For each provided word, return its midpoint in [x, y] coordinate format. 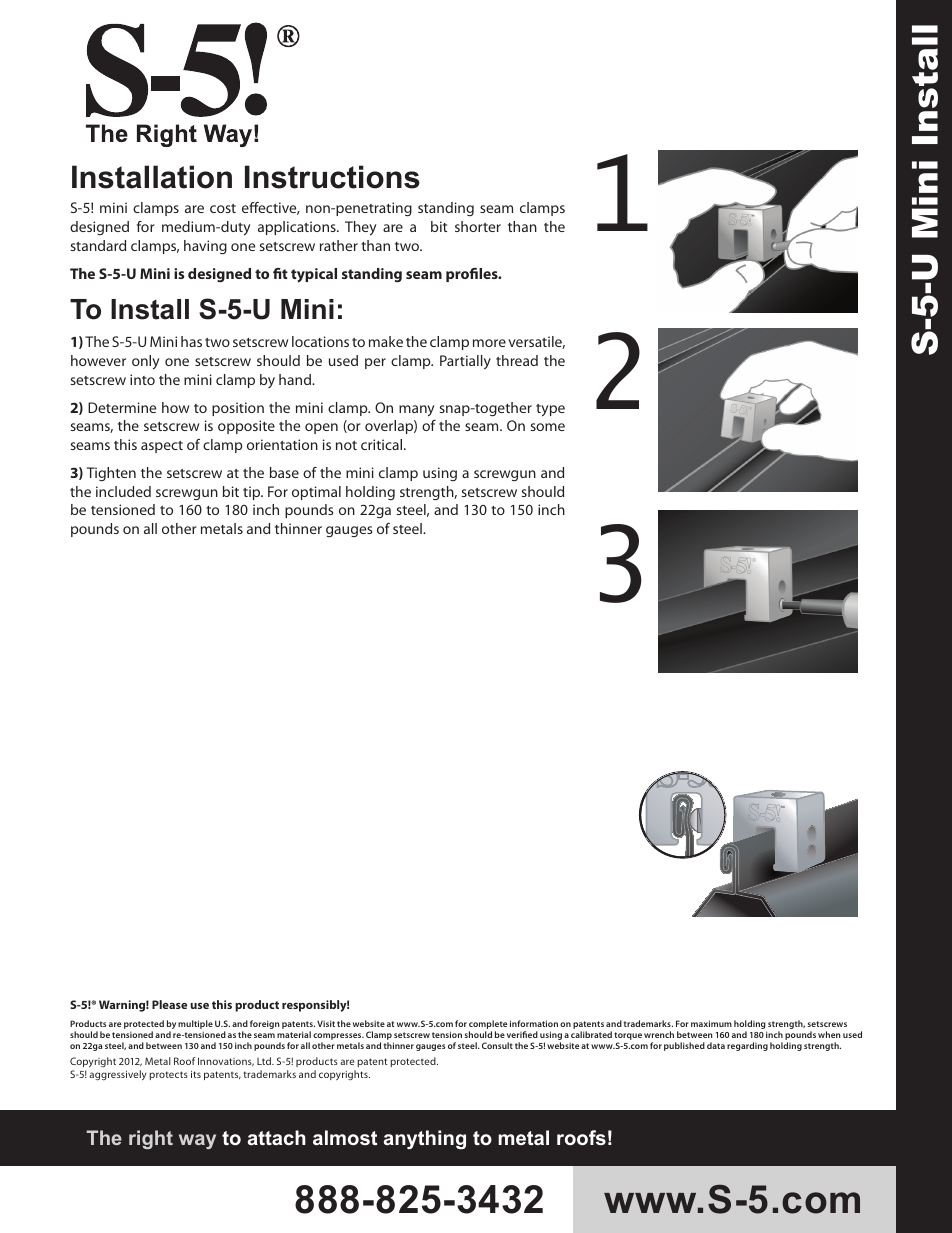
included [123, 491]
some [548, 427]
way [197, 1141]
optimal [316, 493]
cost [223, 208]
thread [517, 360]
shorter [478, 226]
